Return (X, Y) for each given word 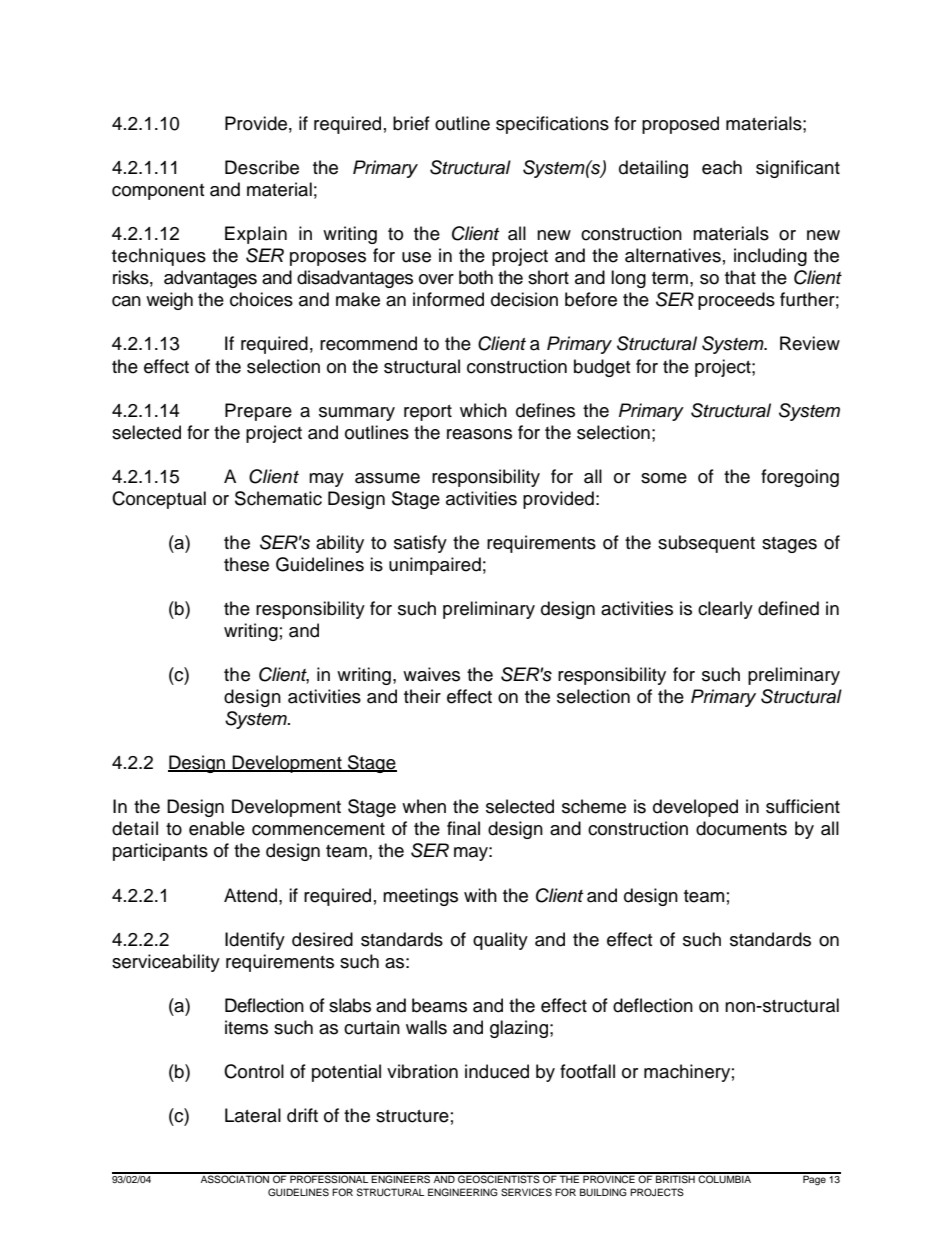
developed (695, 808)
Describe (262, 167)
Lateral (253, 1115)
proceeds (736, 301)
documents (741, 828)
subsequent (706, 544)
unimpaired (435, 566)
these (246, 564)
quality (500, 941)
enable (217, 828)
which (483, 410)
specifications (552, 125)
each (722, 167)
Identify (255, 941)
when (424, 806)
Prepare (258, 412)
